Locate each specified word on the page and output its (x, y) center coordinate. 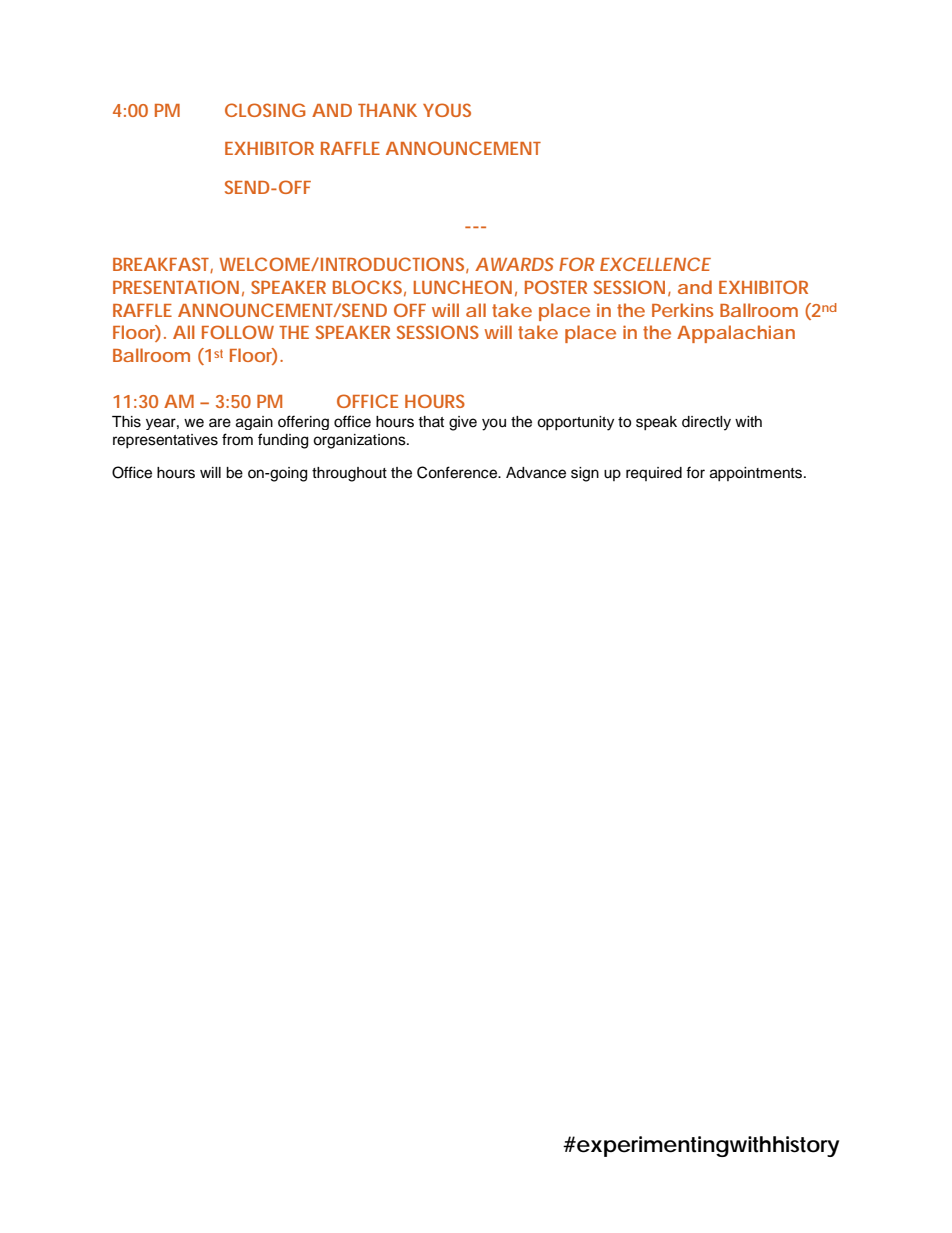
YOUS (447, 110)
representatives (165, 441)
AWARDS (514, 264)
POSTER (556, 287)
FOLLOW (238, 332)
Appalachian (736, 334)
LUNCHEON (463, 287)
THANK (387, 110)
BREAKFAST (163, 265)
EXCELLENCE (655, 264)
